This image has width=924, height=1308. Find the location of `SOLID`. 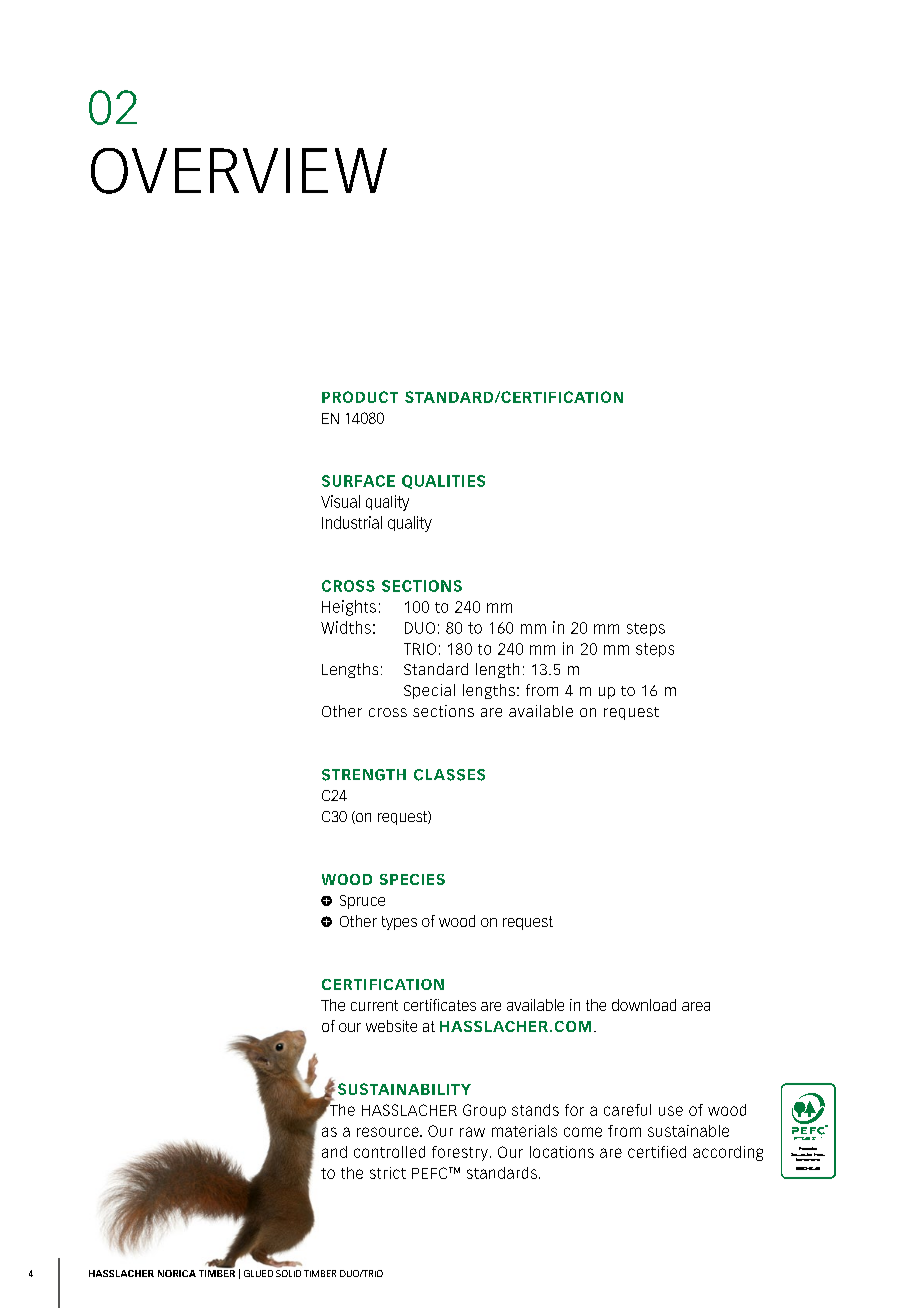

SOLID is located at coordinates (288, 1273).
